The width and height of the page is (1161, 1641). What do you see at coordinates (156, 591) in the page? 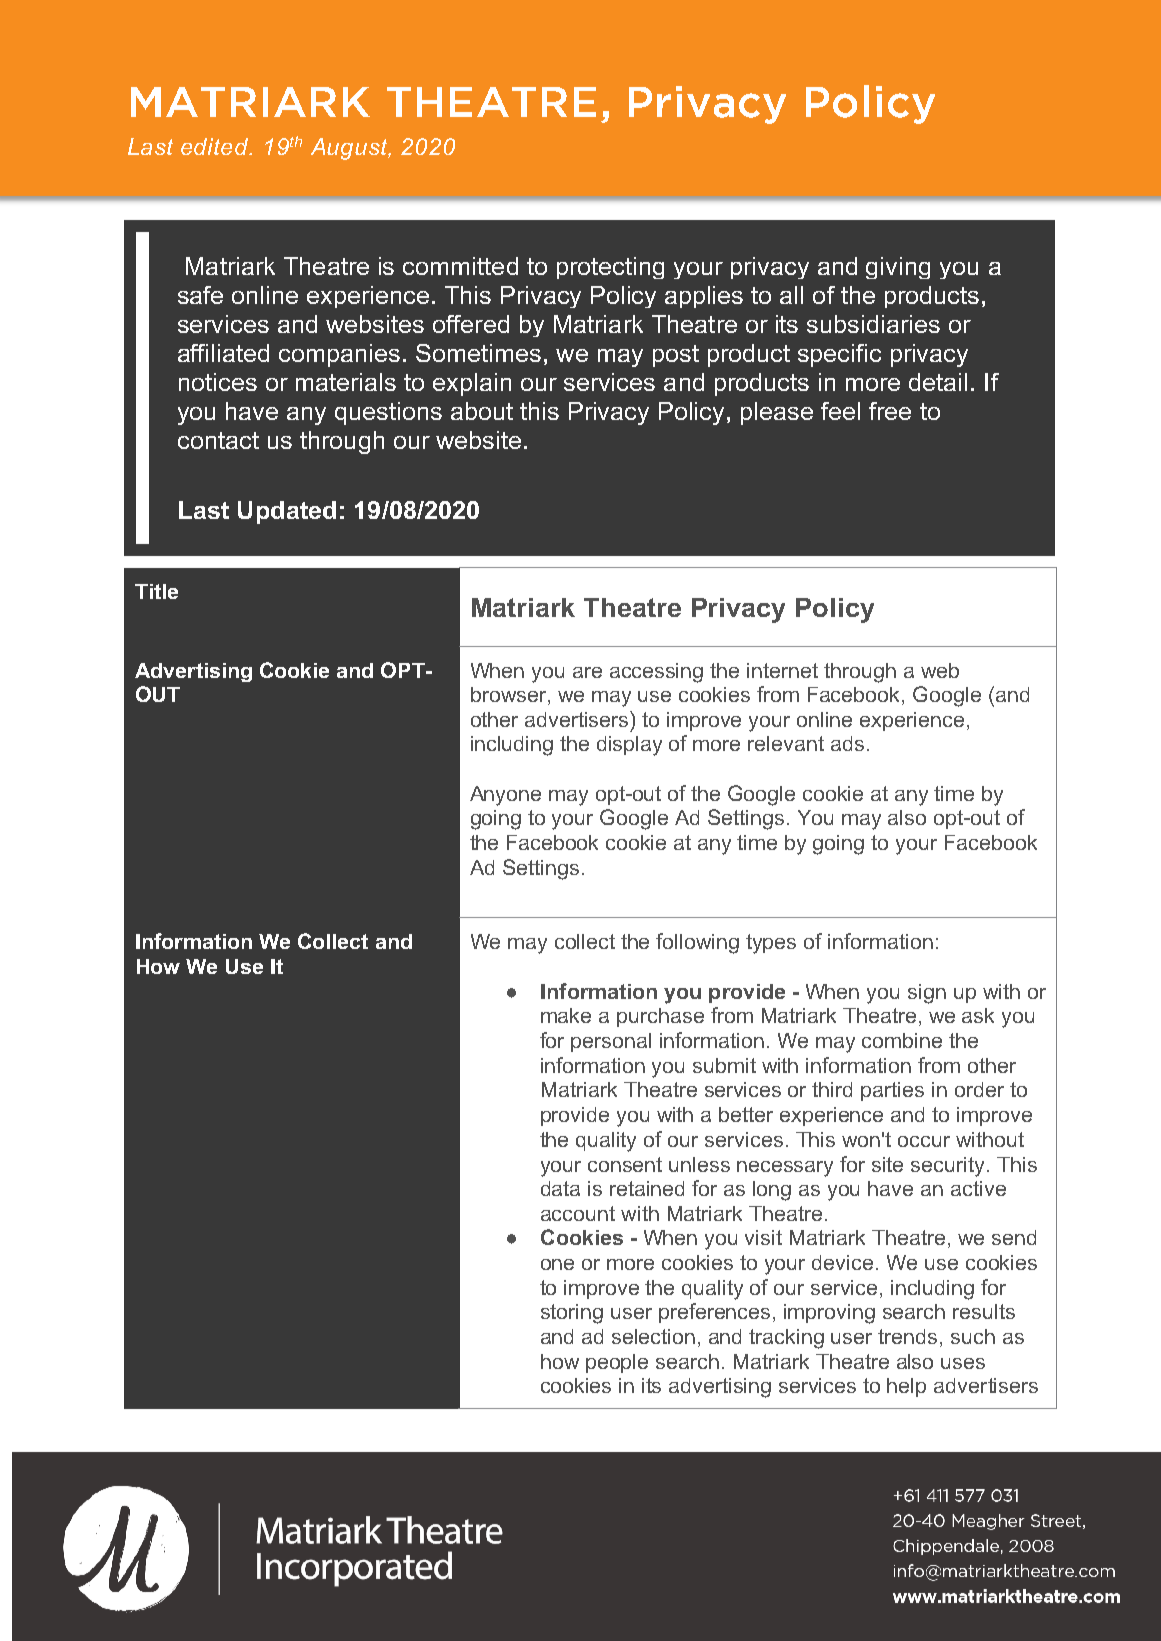
I see `Title` at bounding box center [156, 591].
